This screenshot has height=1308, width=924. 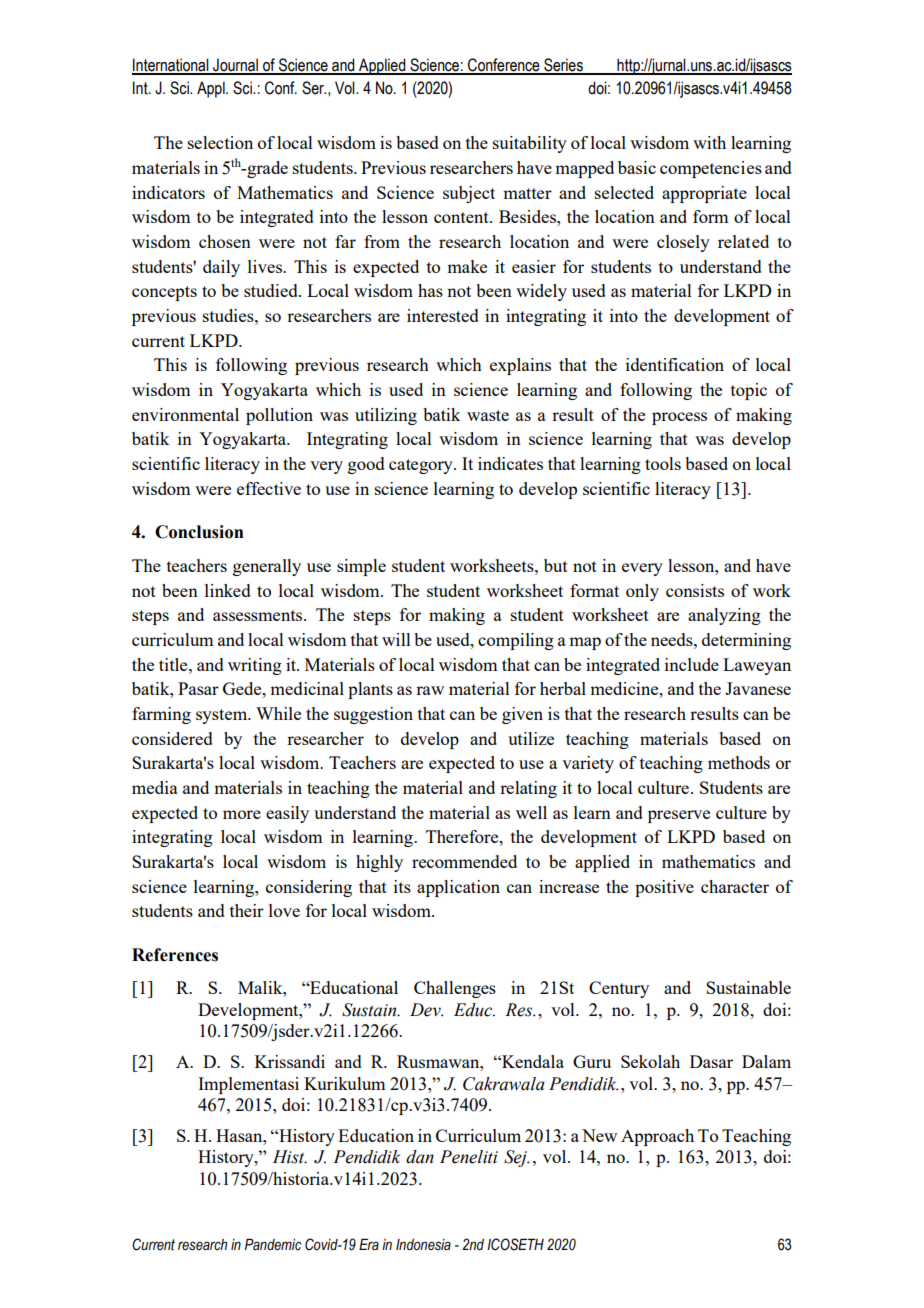 I want to click on interested, so click(x=443, y=315).
